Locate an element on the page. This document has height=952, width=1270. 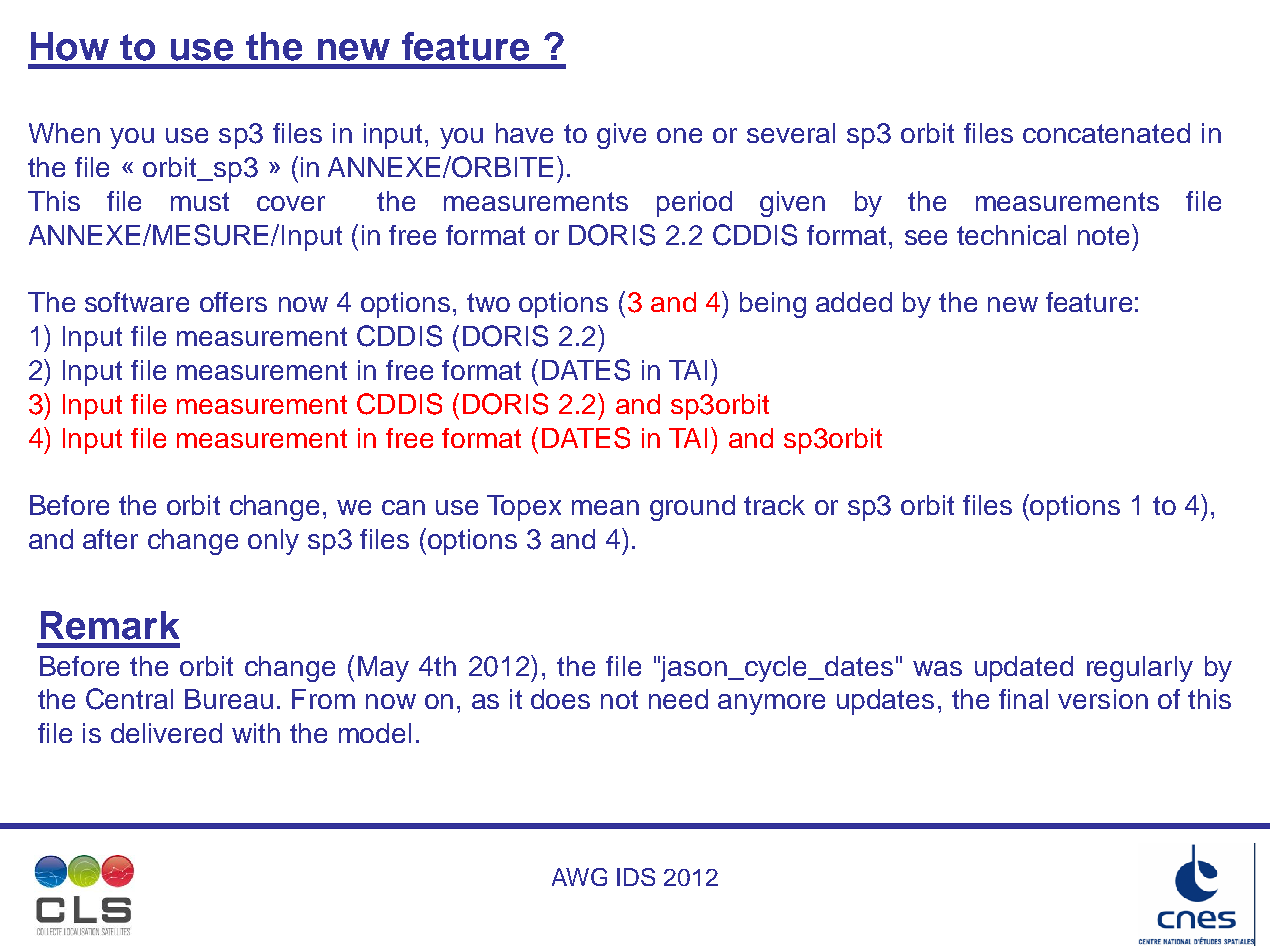
How is located at coordinates (70, 46).
